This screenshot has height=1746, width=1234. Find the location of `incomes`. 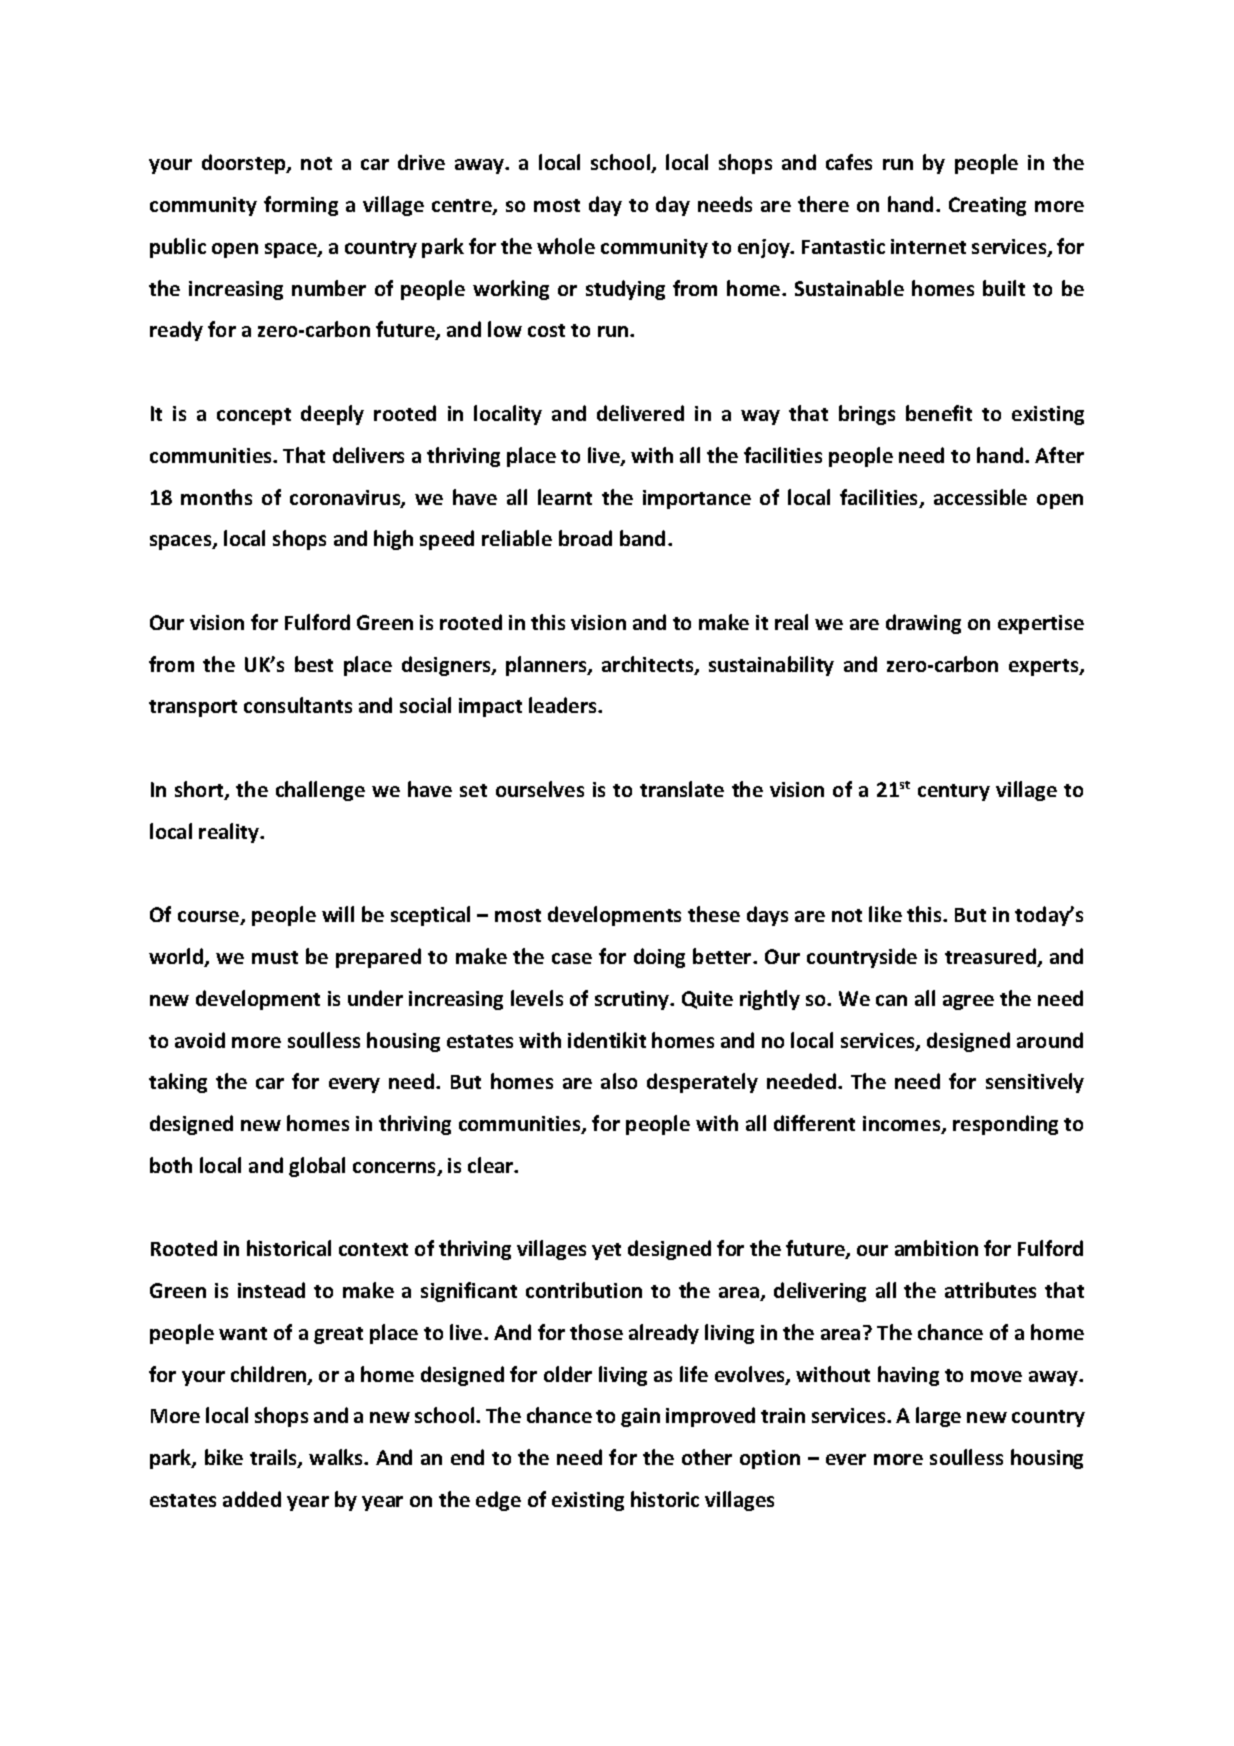

incomes is located at coordinates (903, 1125).
